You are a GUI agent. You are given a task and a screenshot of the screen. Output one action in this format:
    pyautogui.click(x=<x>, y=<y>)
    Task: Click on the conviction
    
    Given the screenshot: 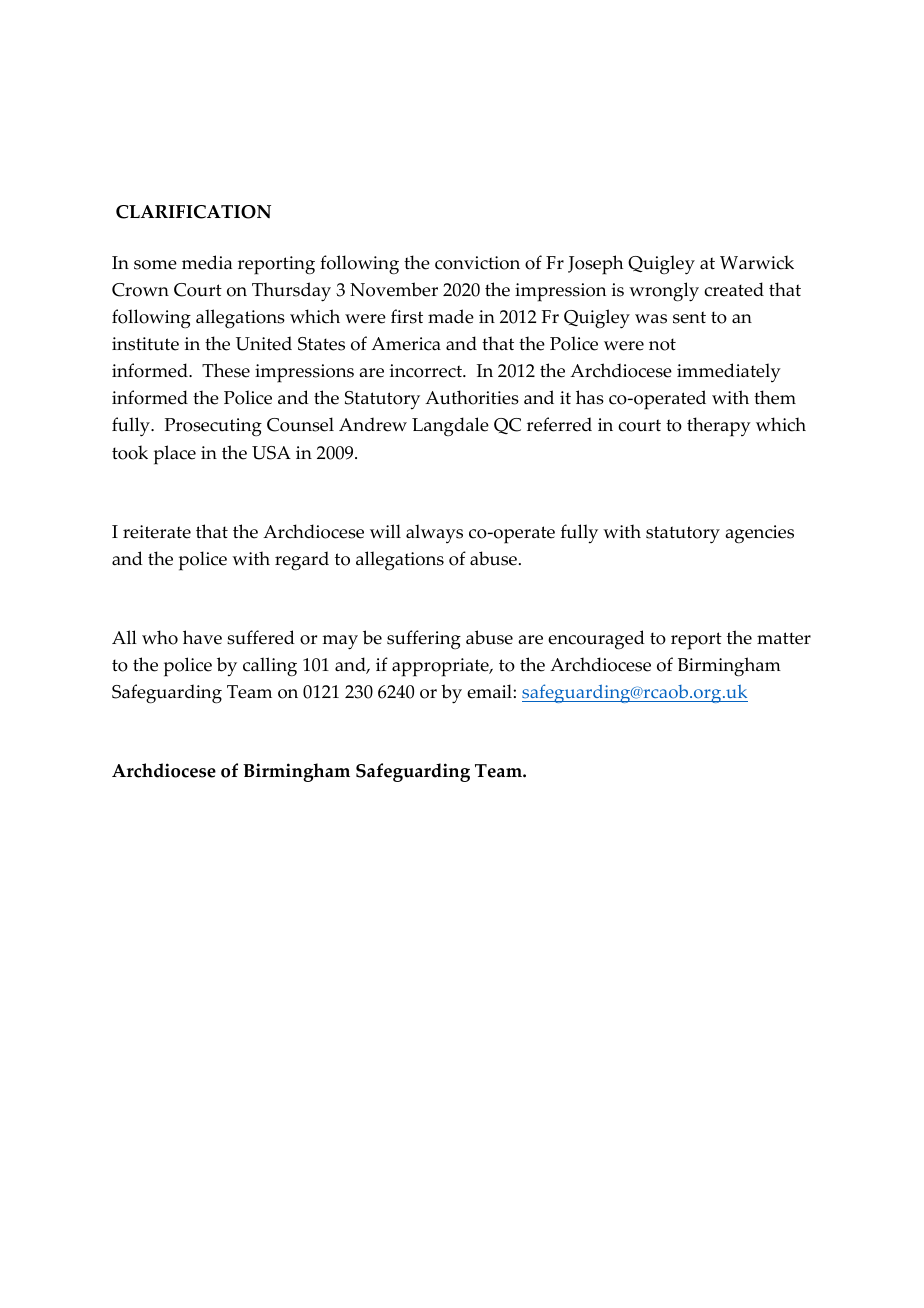 What is the action you would take?
    pyautogui.click(x=477, y=263)
